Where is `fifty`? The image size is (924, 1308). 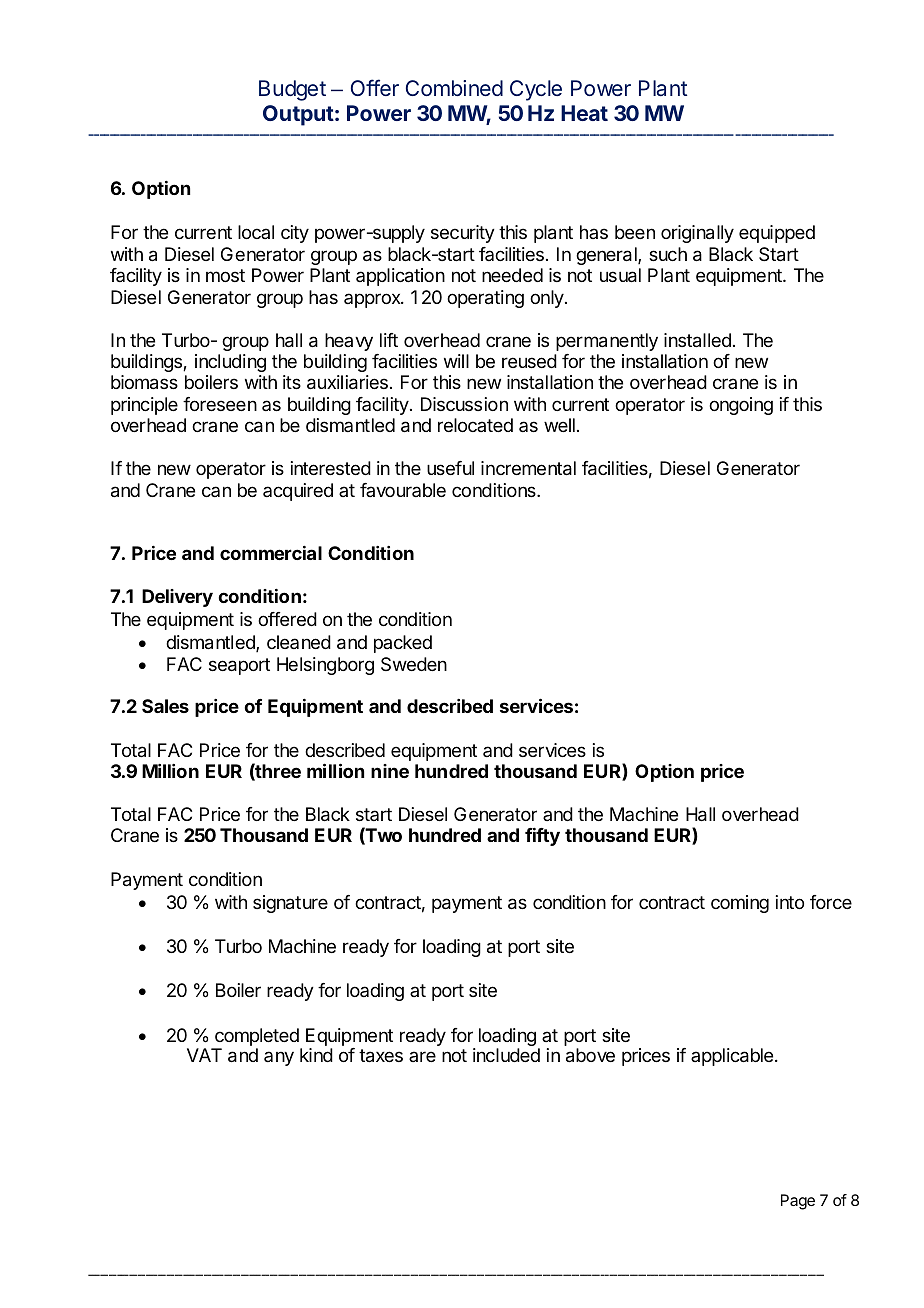 fifty is located at coordinates (542, 836).
